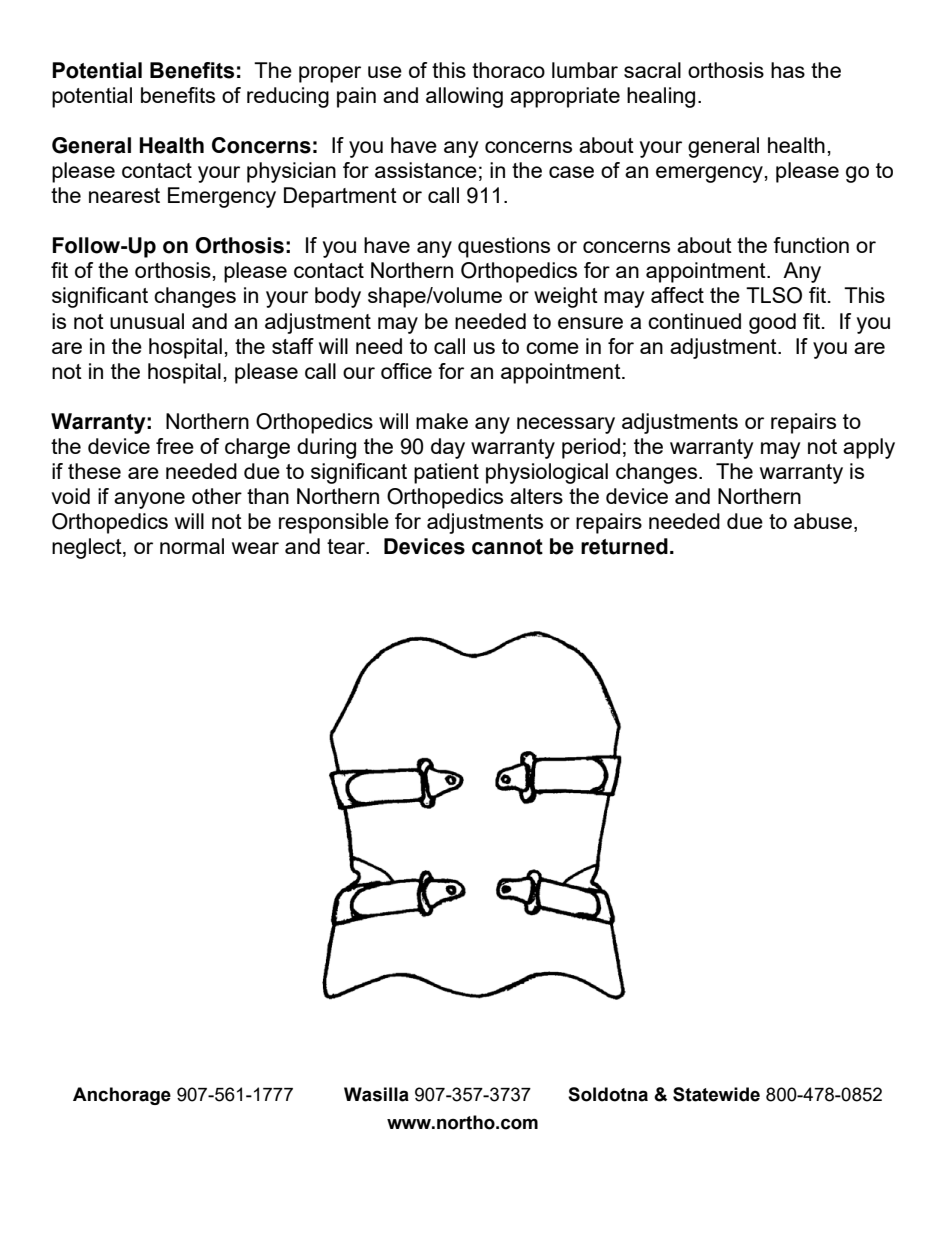 The image size is (952, 1233). What do you see at coordinates (406, 371) in the document?
I see `office` at bounding box center [406, 371].
